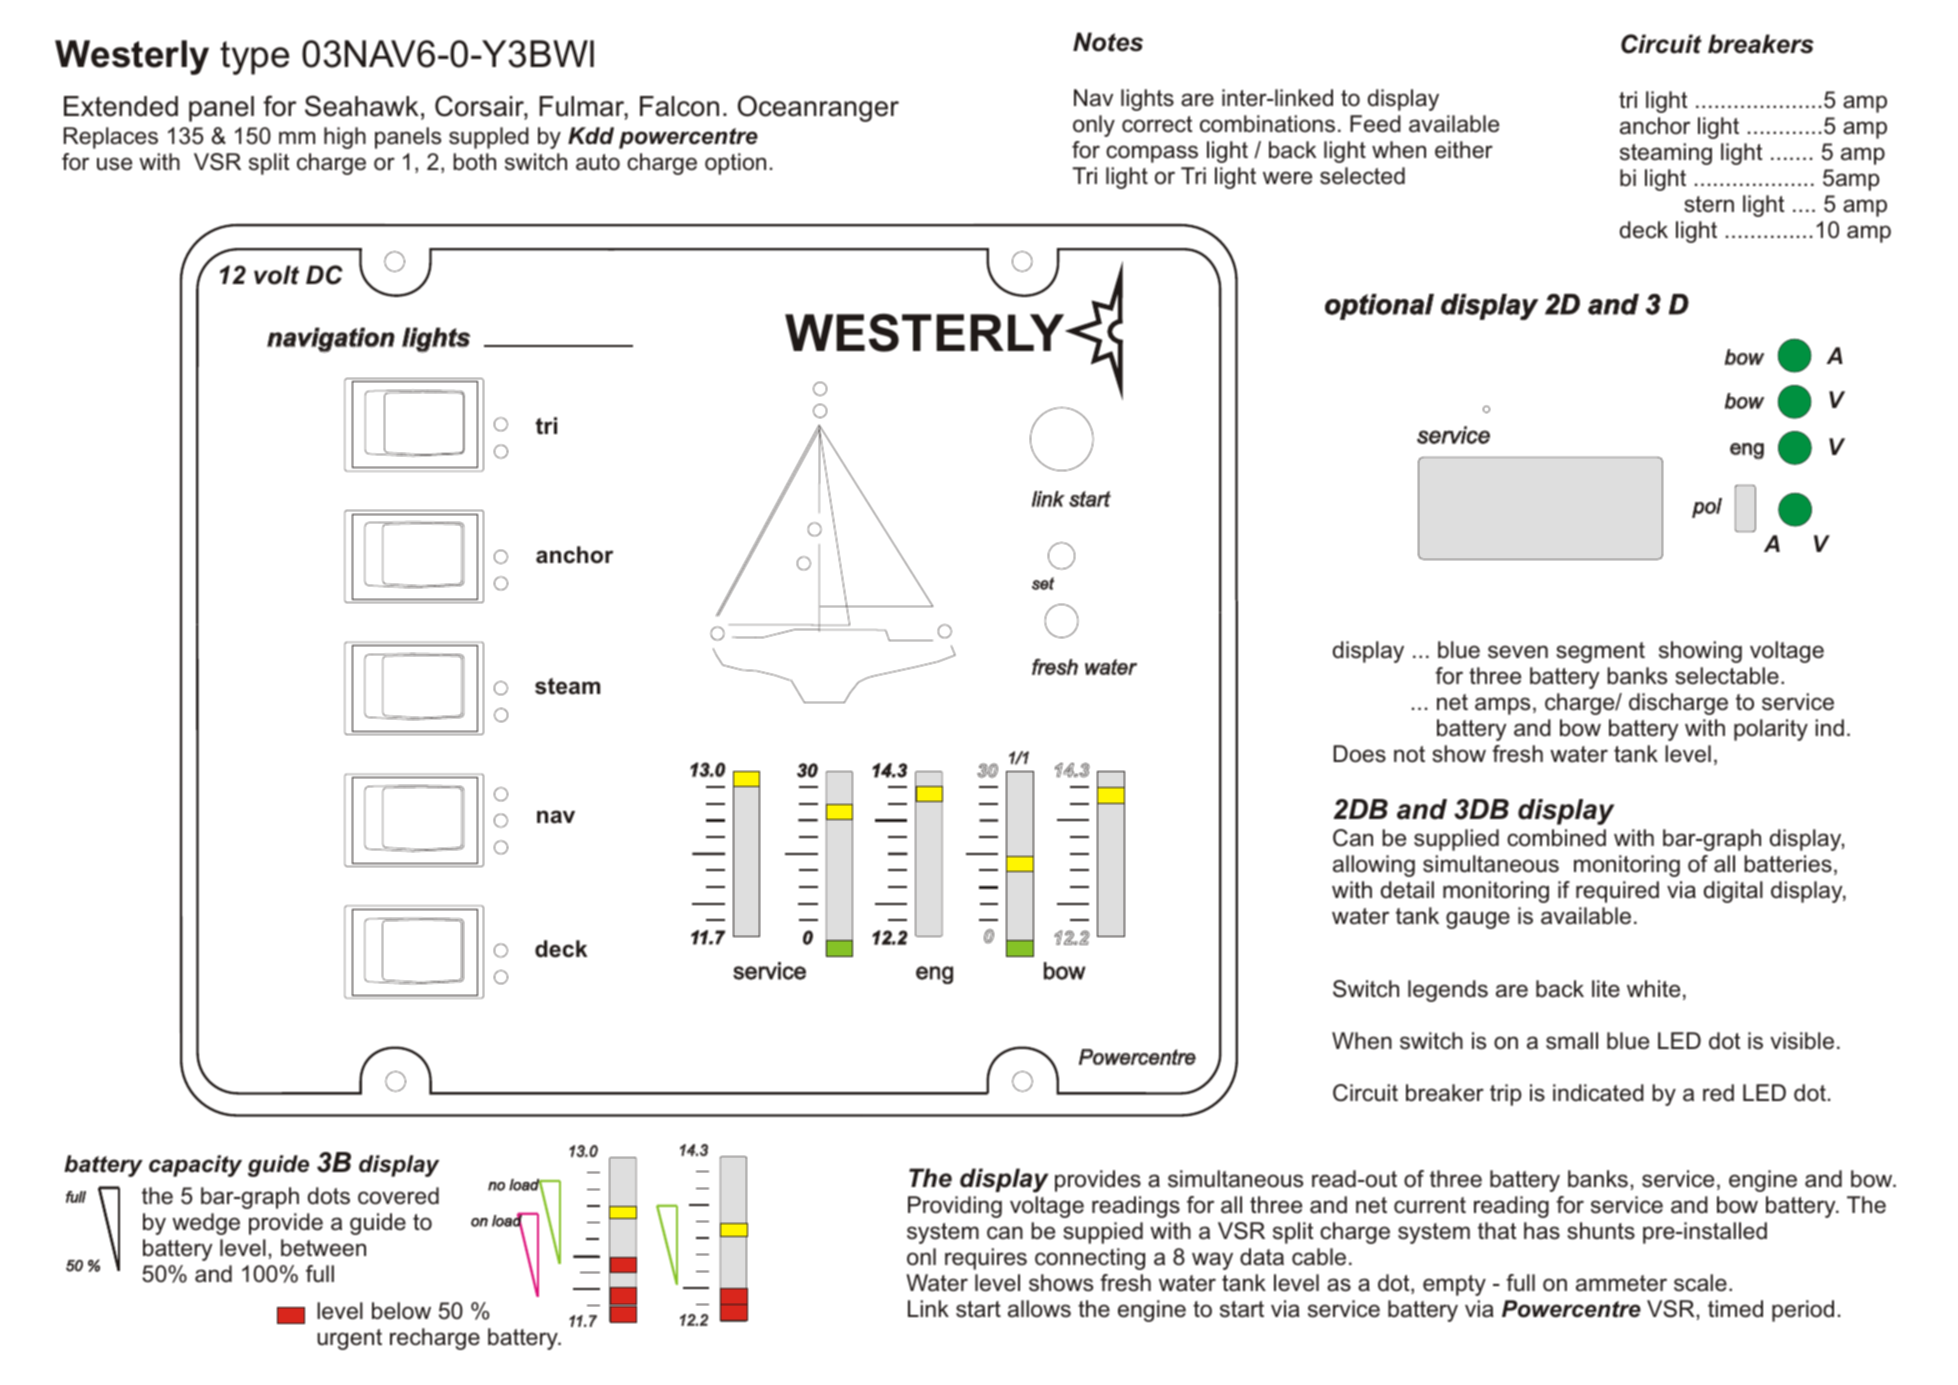 The image size is (1958, 1385). I want to click on segment, so click(1600, 652).
